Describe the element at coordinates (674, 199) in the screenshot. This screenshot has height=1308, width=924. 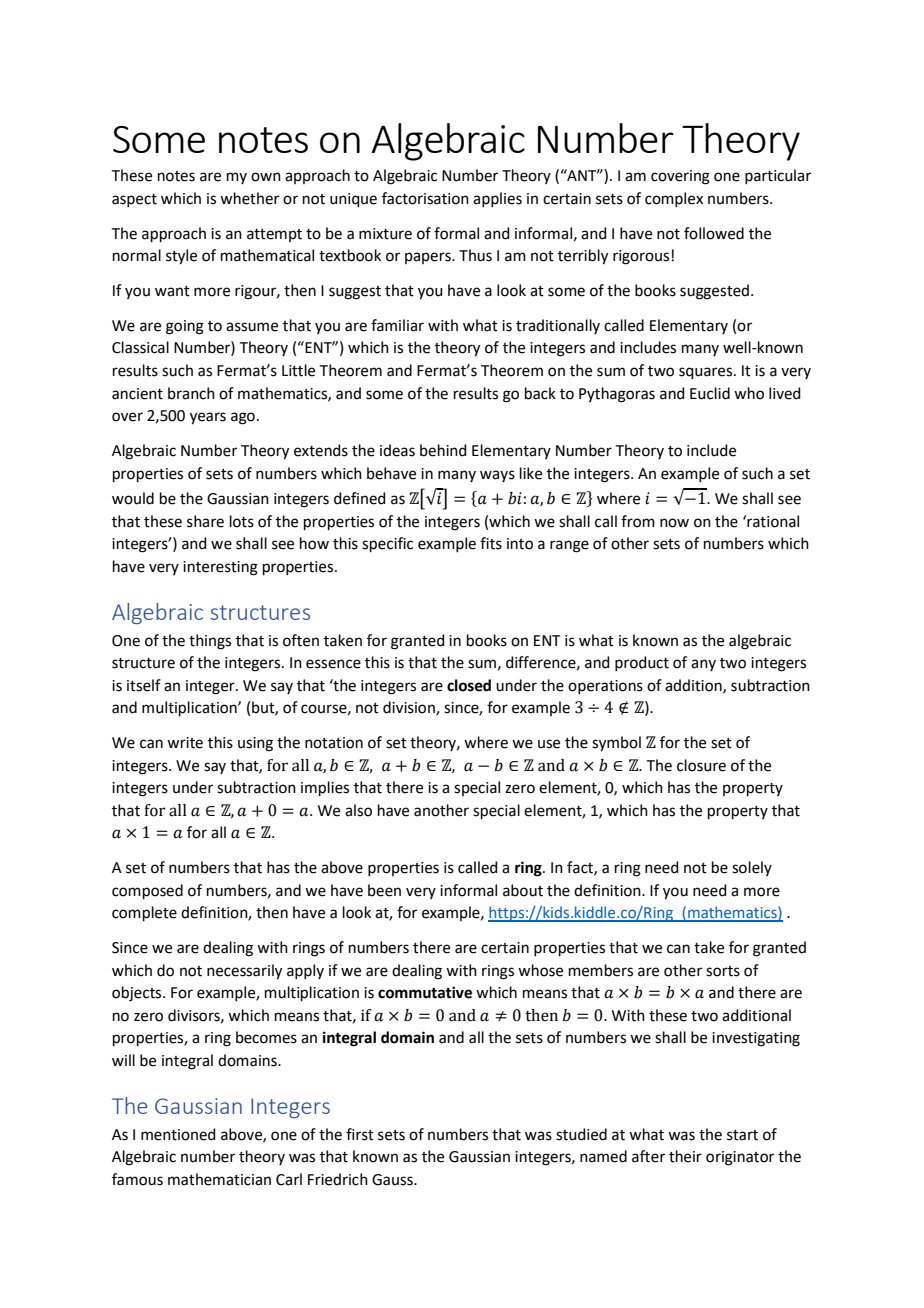
I see `complex` at that location.
